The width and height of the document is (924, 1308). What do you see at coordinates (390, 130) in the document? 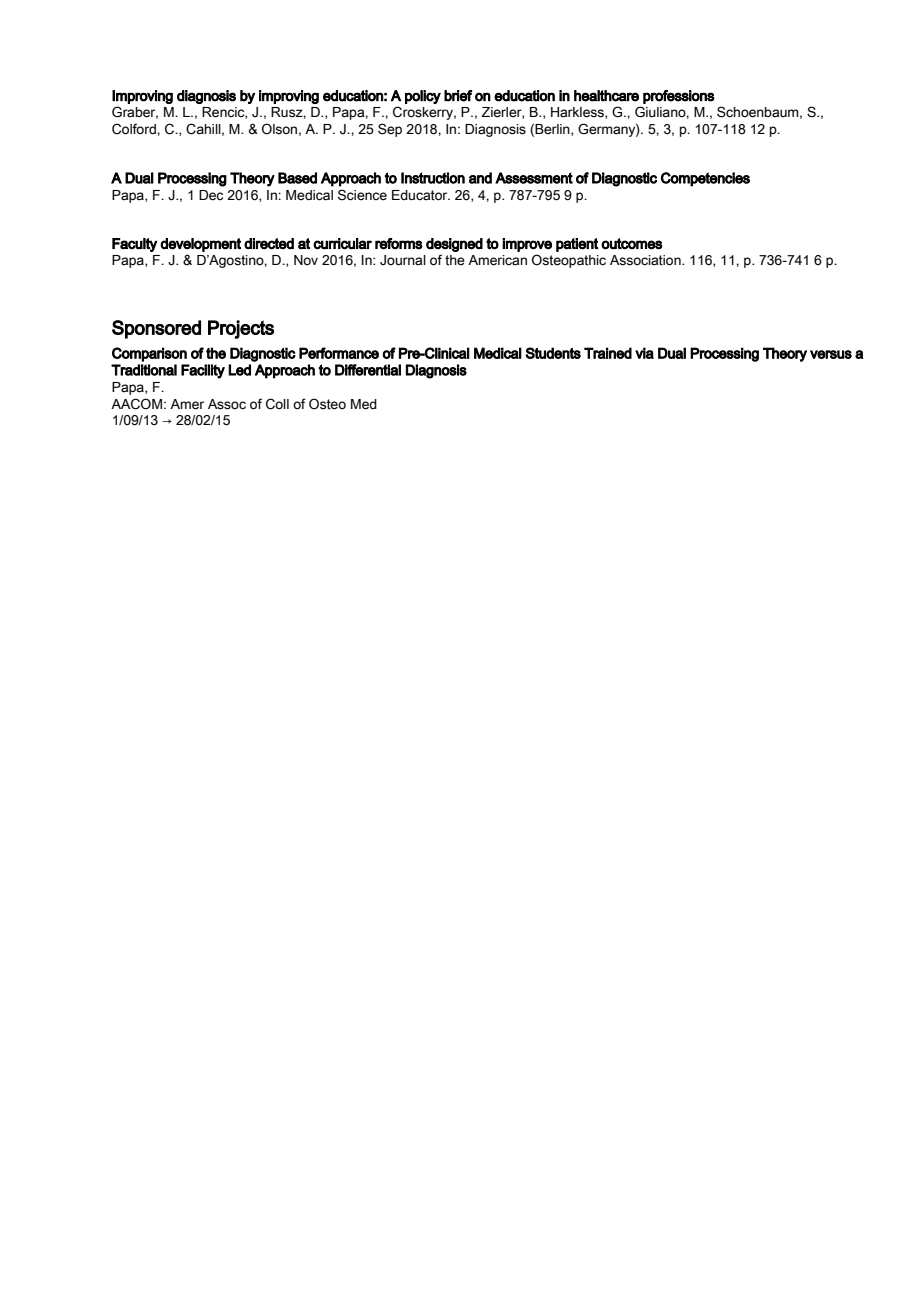
I see `Sep` at bounding box center [390, 130].
